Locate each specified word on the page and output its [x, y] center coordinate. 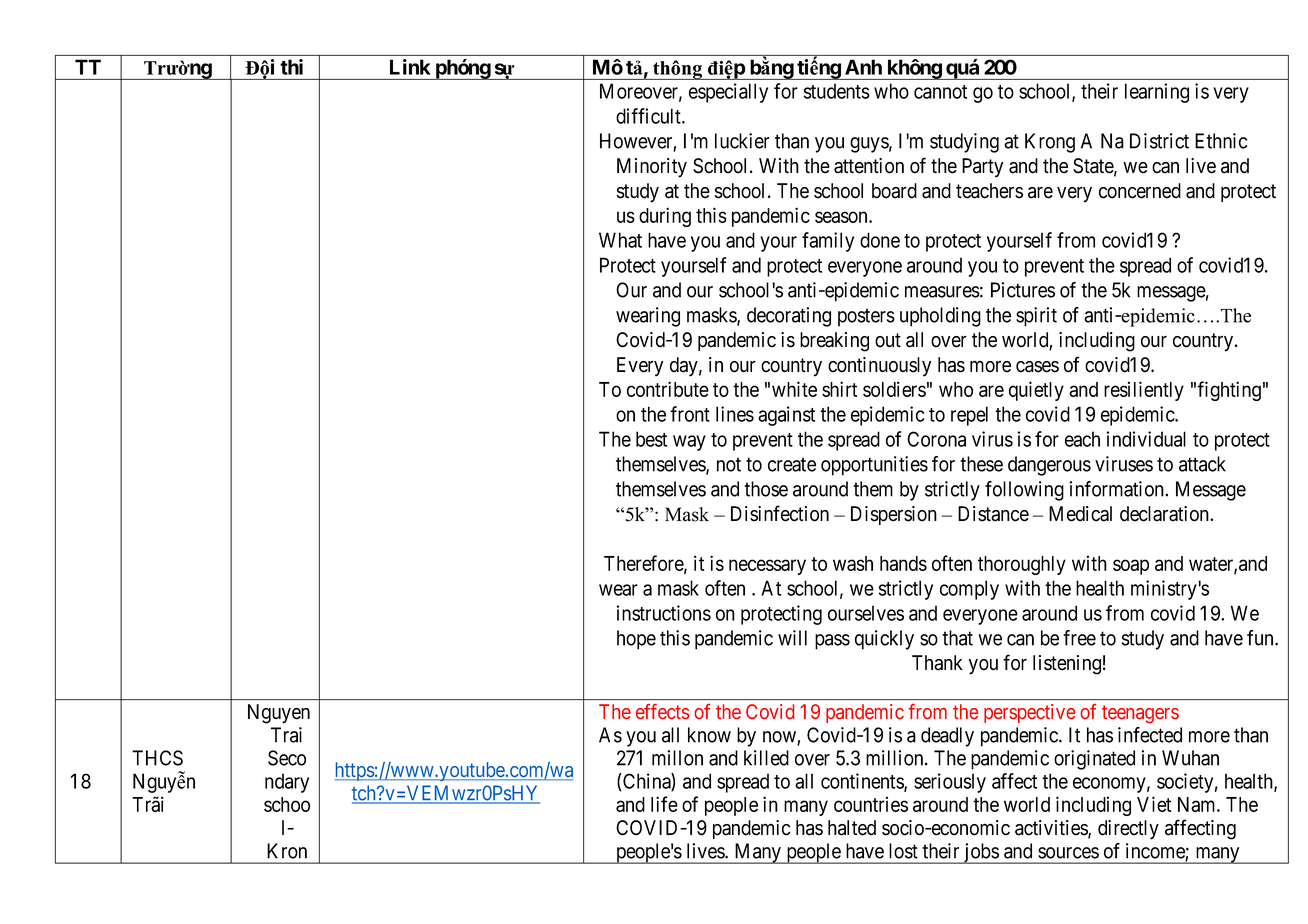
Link [410, 67]
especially [728, 93]
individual [1146, 439]
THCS [157, 758]
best [651, 439]
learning [1157, 93]
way [689, 443]
